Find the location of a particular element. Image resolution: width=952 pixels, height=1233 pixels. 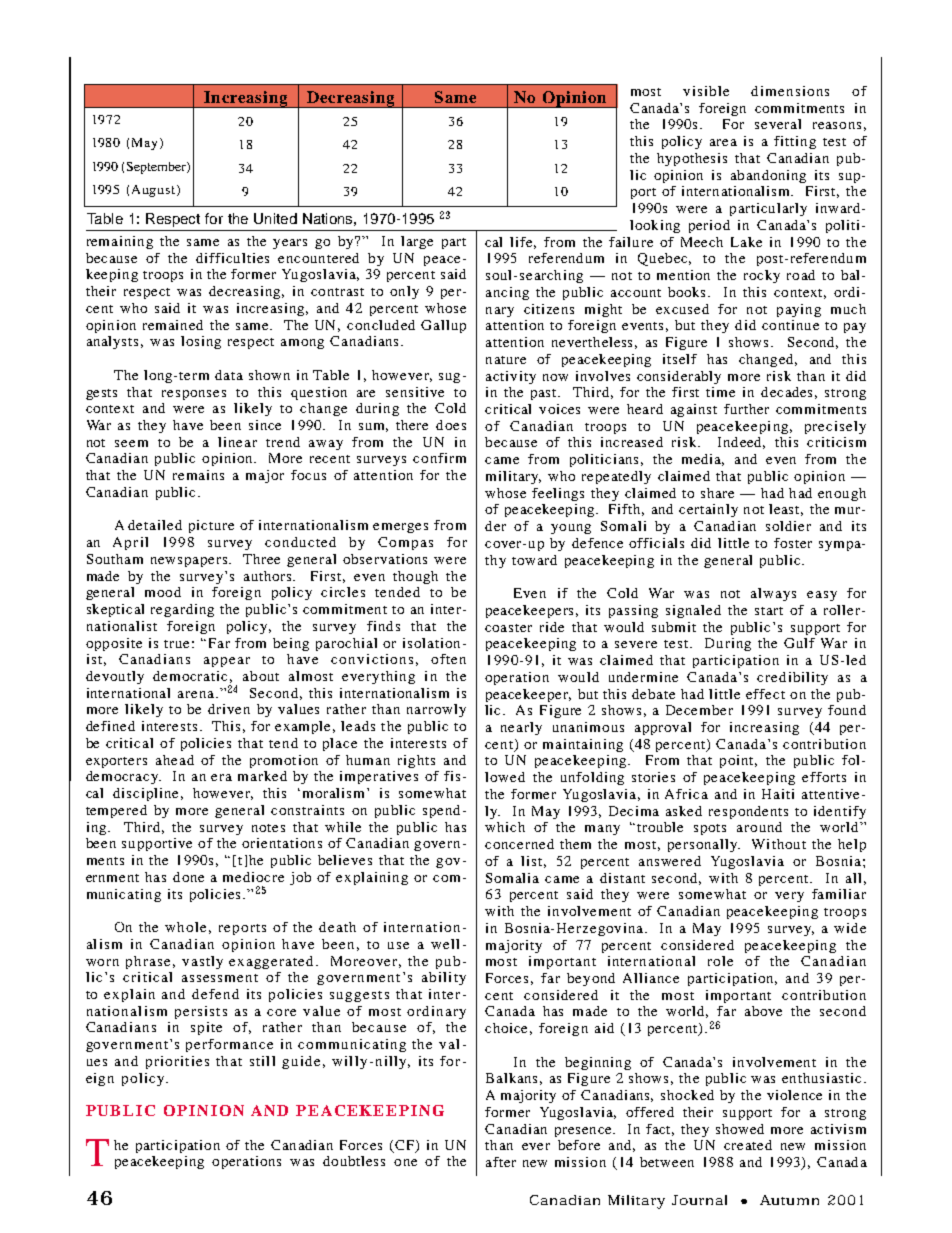

concerned is located at coordinates (519, 844).
